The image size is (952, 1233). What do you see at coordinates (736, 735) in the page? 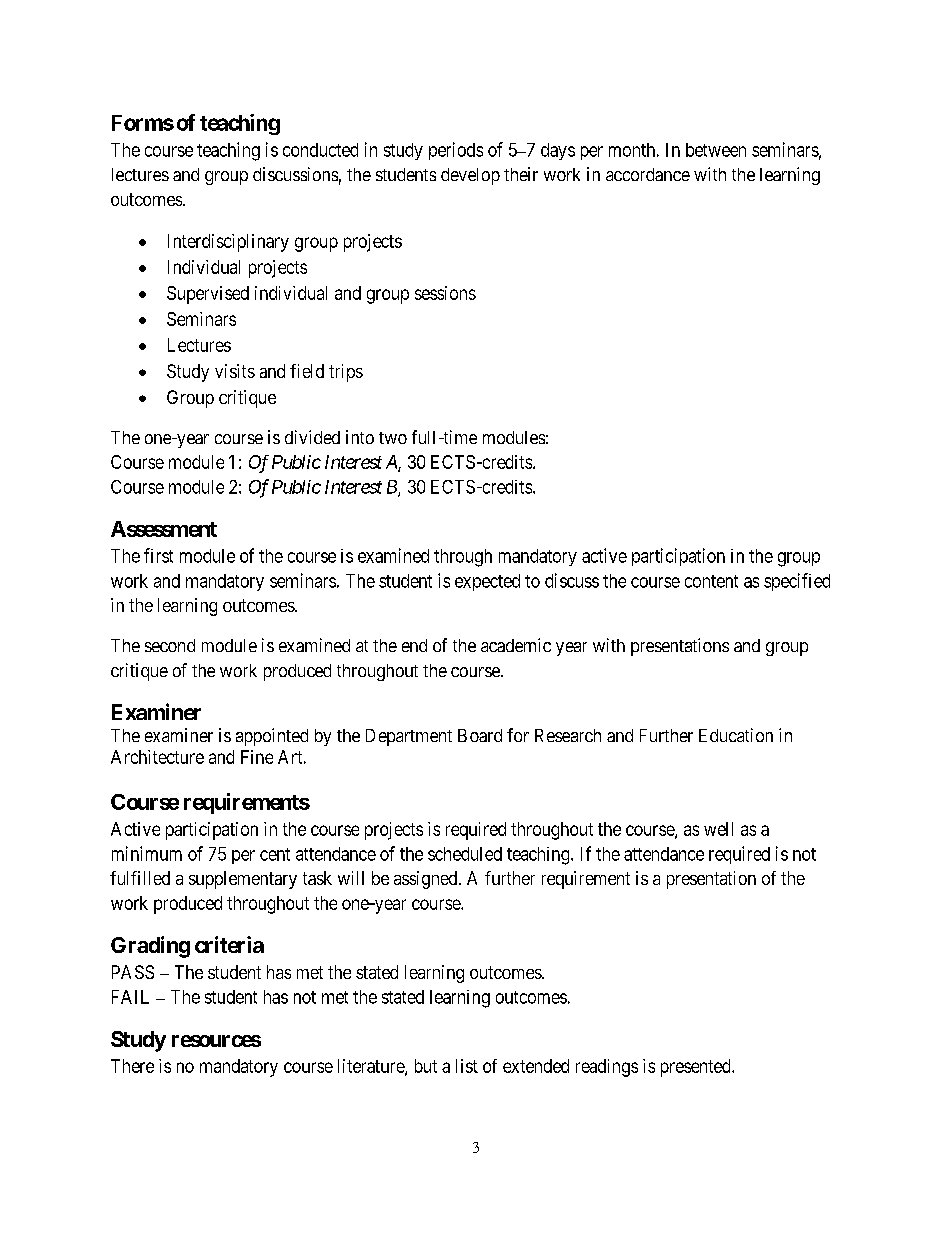
I see `Education` at bounding box center [736, 735].
